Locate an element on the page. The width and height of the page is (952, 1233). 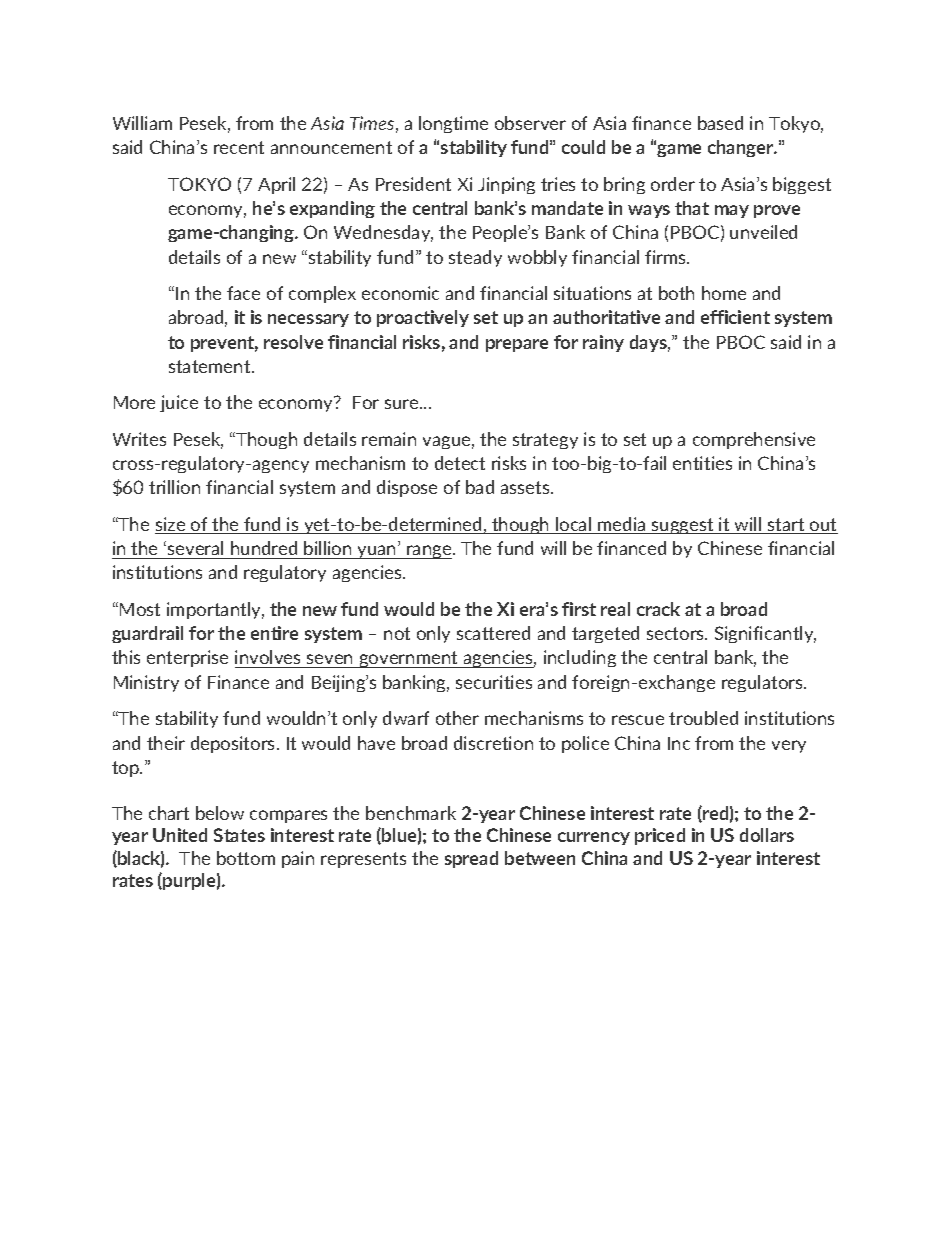
scattered is located at coordinates (493, 633).
